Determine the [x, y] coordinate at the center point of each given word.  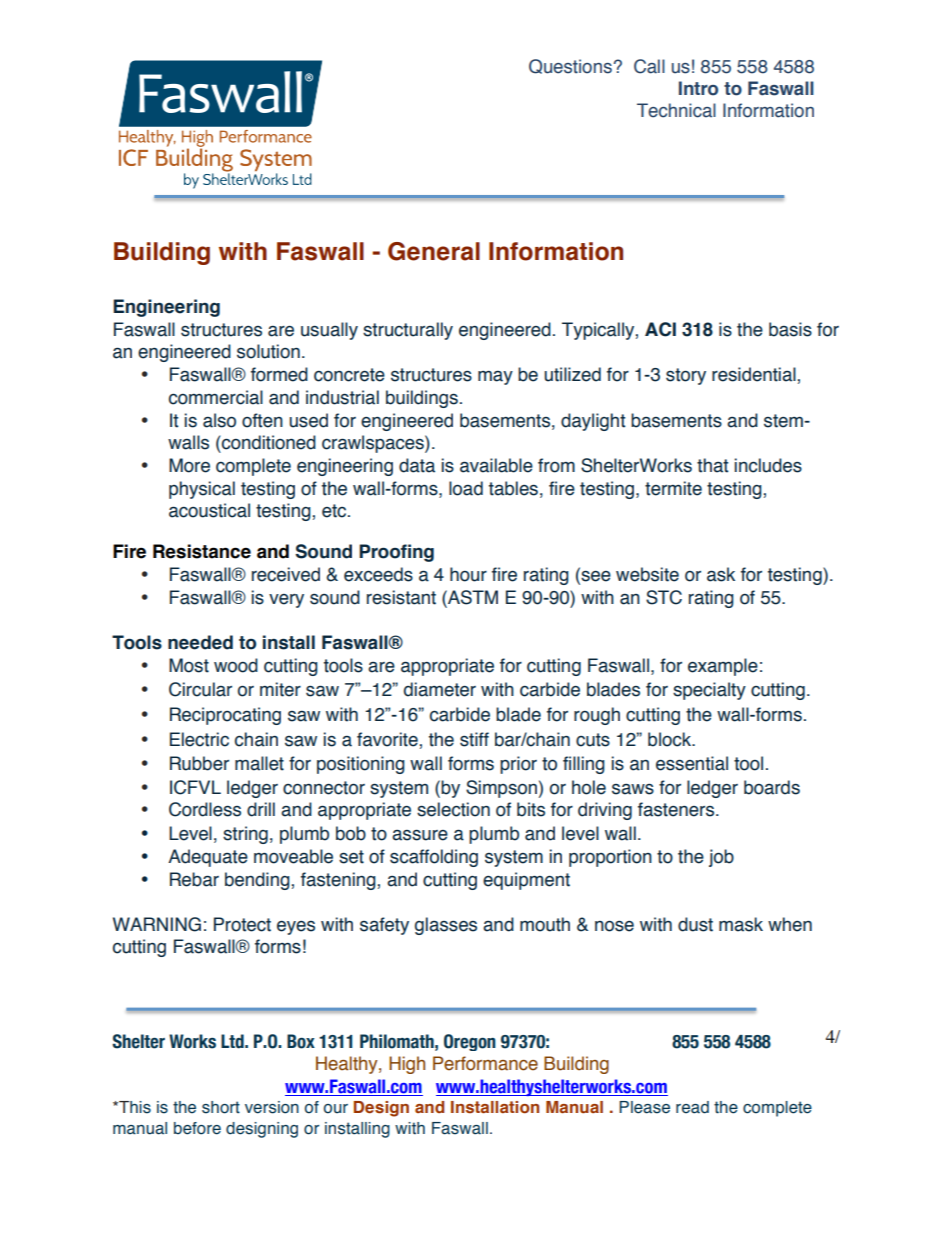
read [692, 1107]
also [219, 420]
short [221, 1107]
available [496, 465]
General [434, 251]
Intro [698, 88]
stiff [474, 739]
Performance [485, 1063]
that [712, 465]
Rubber [199, 763]
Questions [570, 66]
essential [692, 763]
